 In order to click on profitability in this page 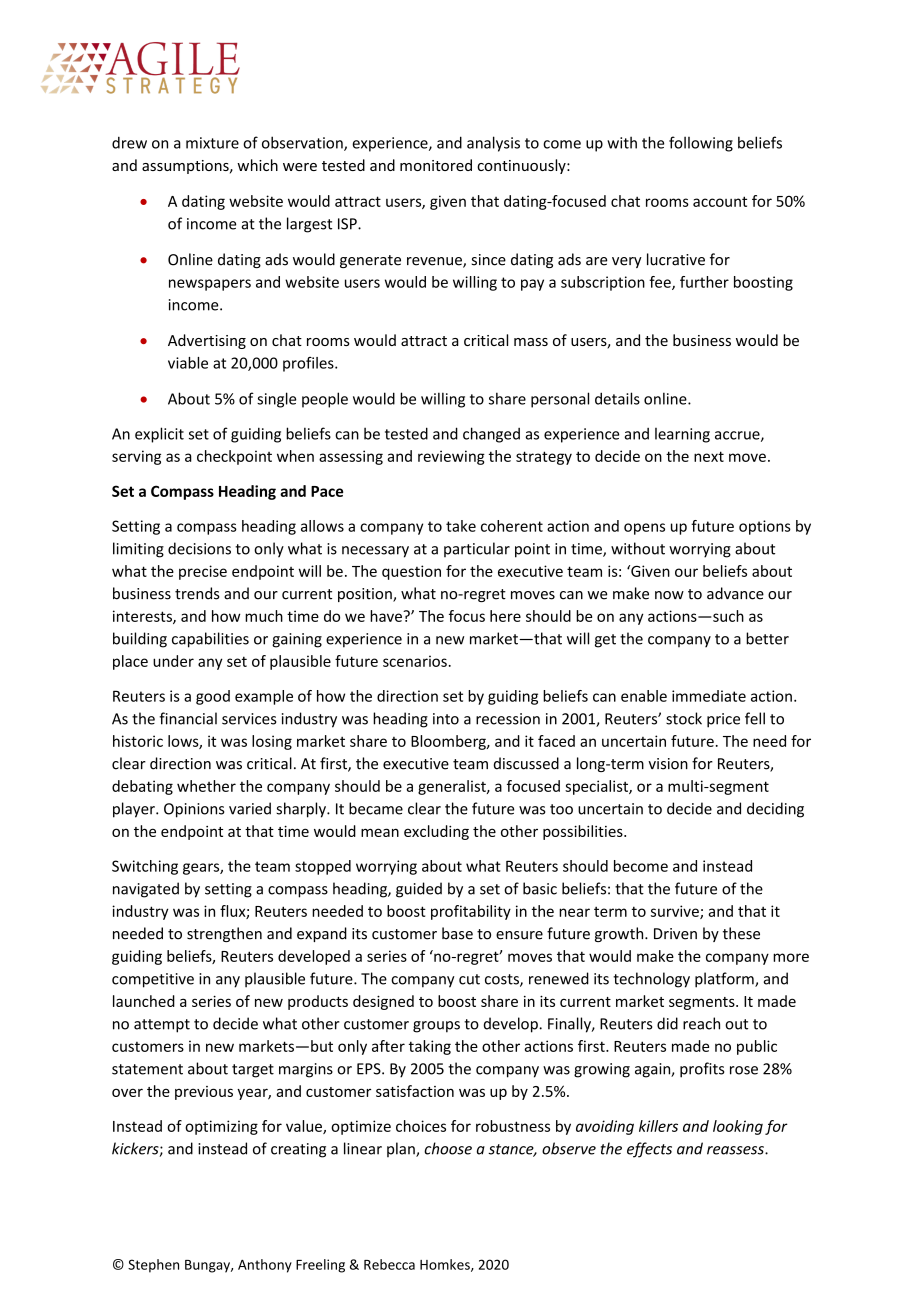, I will do `click(471, 912)`.
